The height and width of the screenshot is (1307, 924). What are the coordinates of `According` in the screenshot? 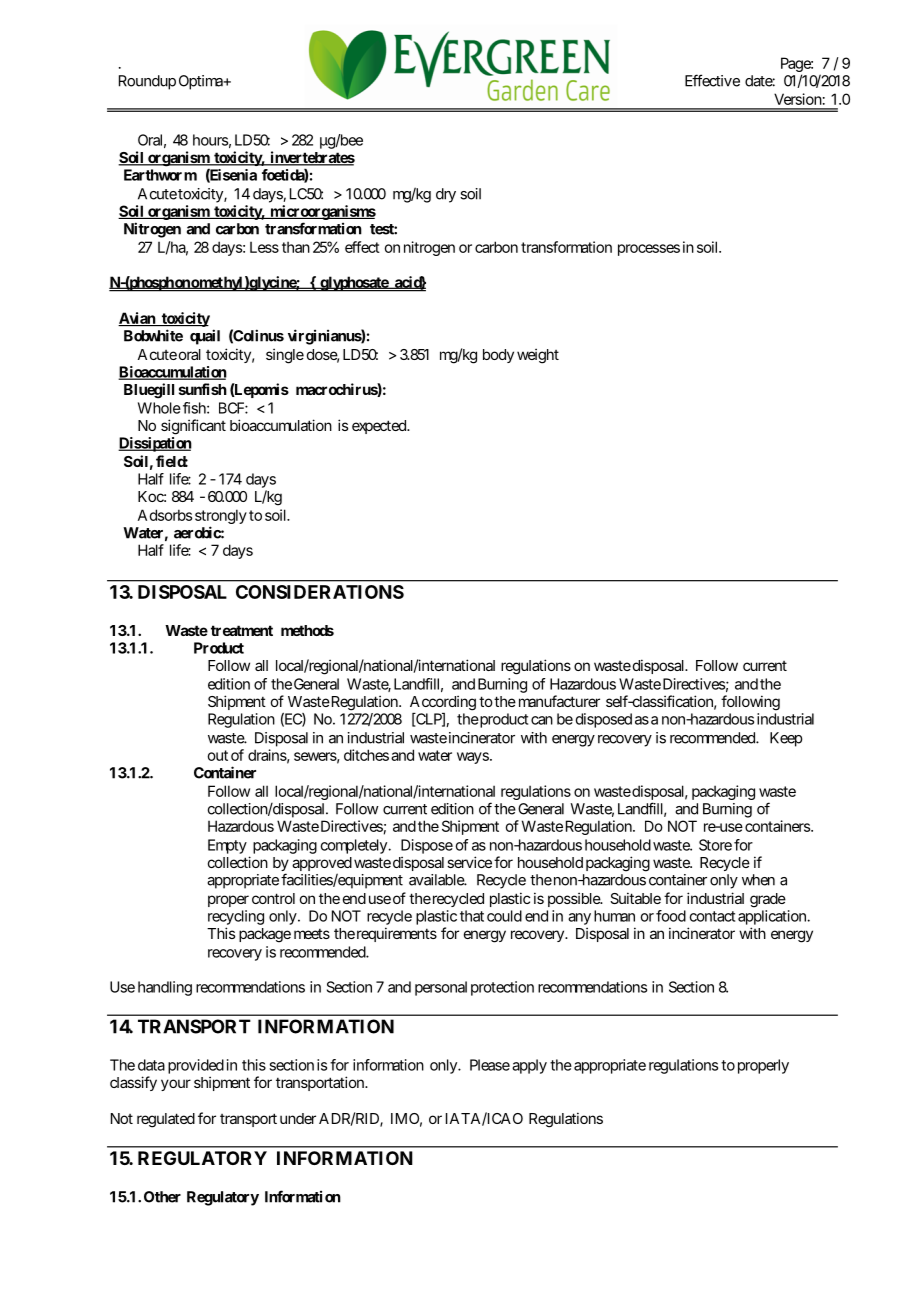 It's located at (443, 703).
